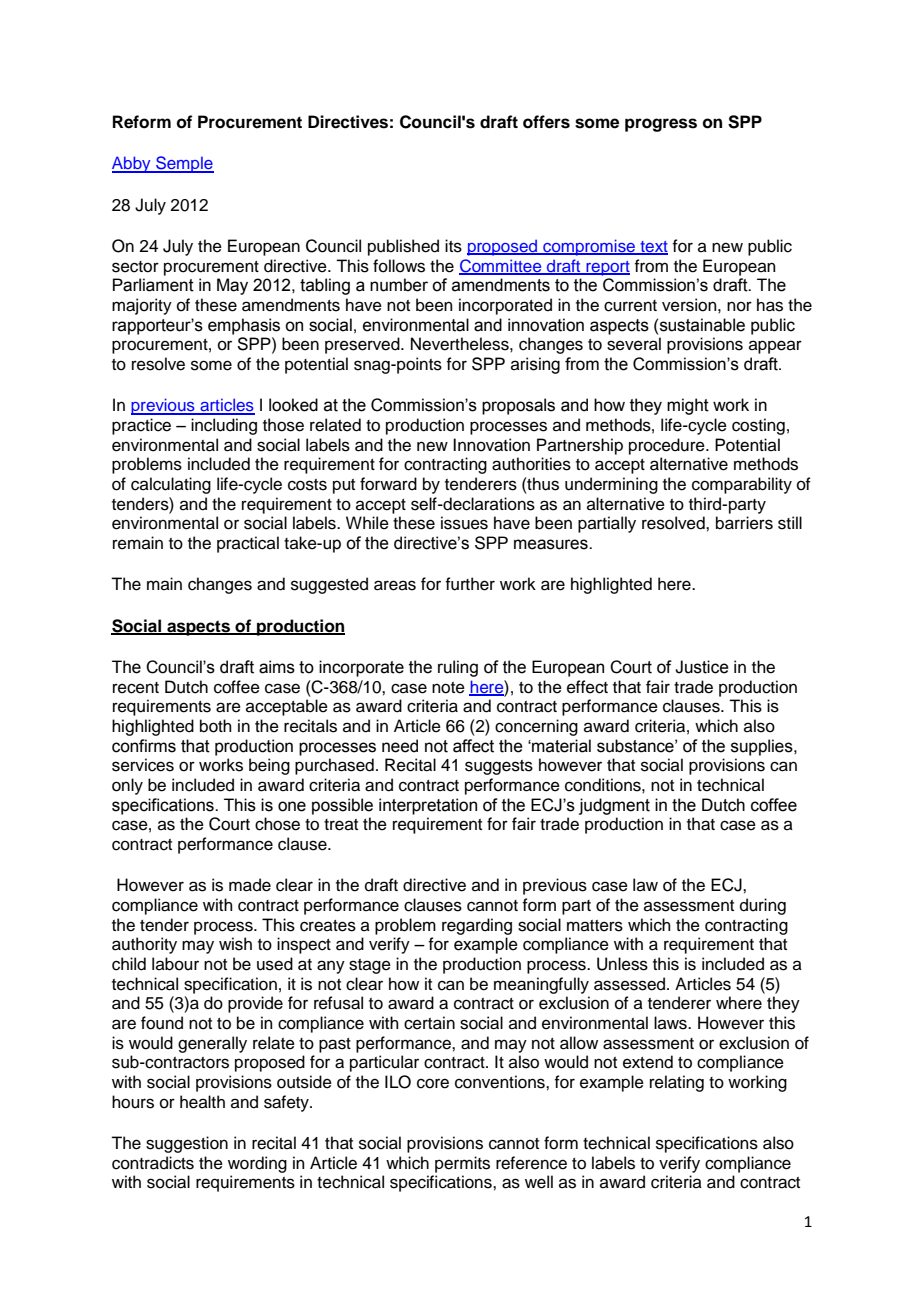 This screenshot has height=1308, width=924. Describe the element at coordinates (250, 885) in the screenshot. I see `made` at that location.
